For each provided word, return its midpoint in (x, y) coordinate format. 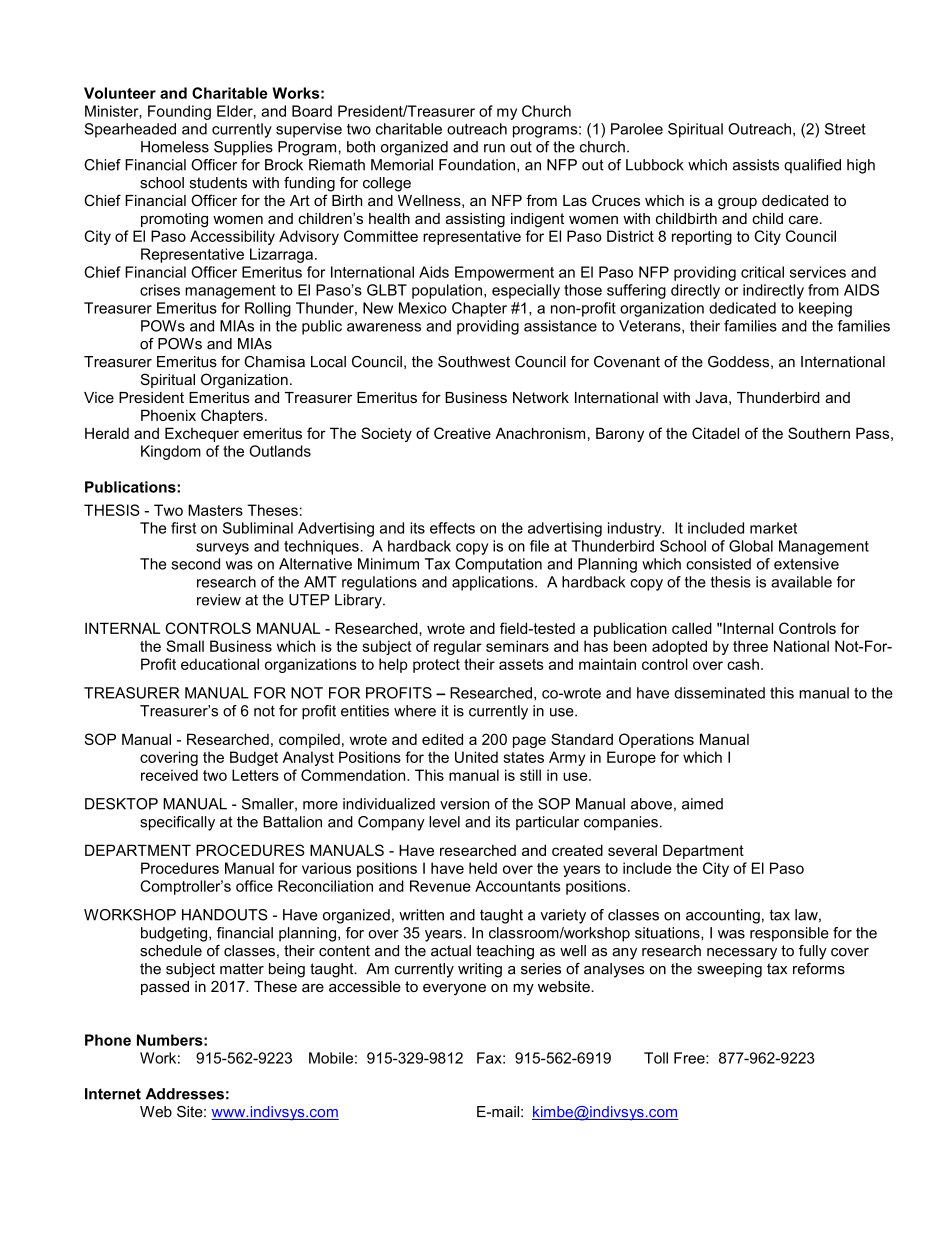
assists (756, 165)
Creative (462, 433)
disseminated (719, 693)
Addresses (185, 1094)
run (494, 148)
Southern (819, 433)
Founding (179, 112)
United (476, 757)
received (169, 775)
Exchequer (202, 434)
